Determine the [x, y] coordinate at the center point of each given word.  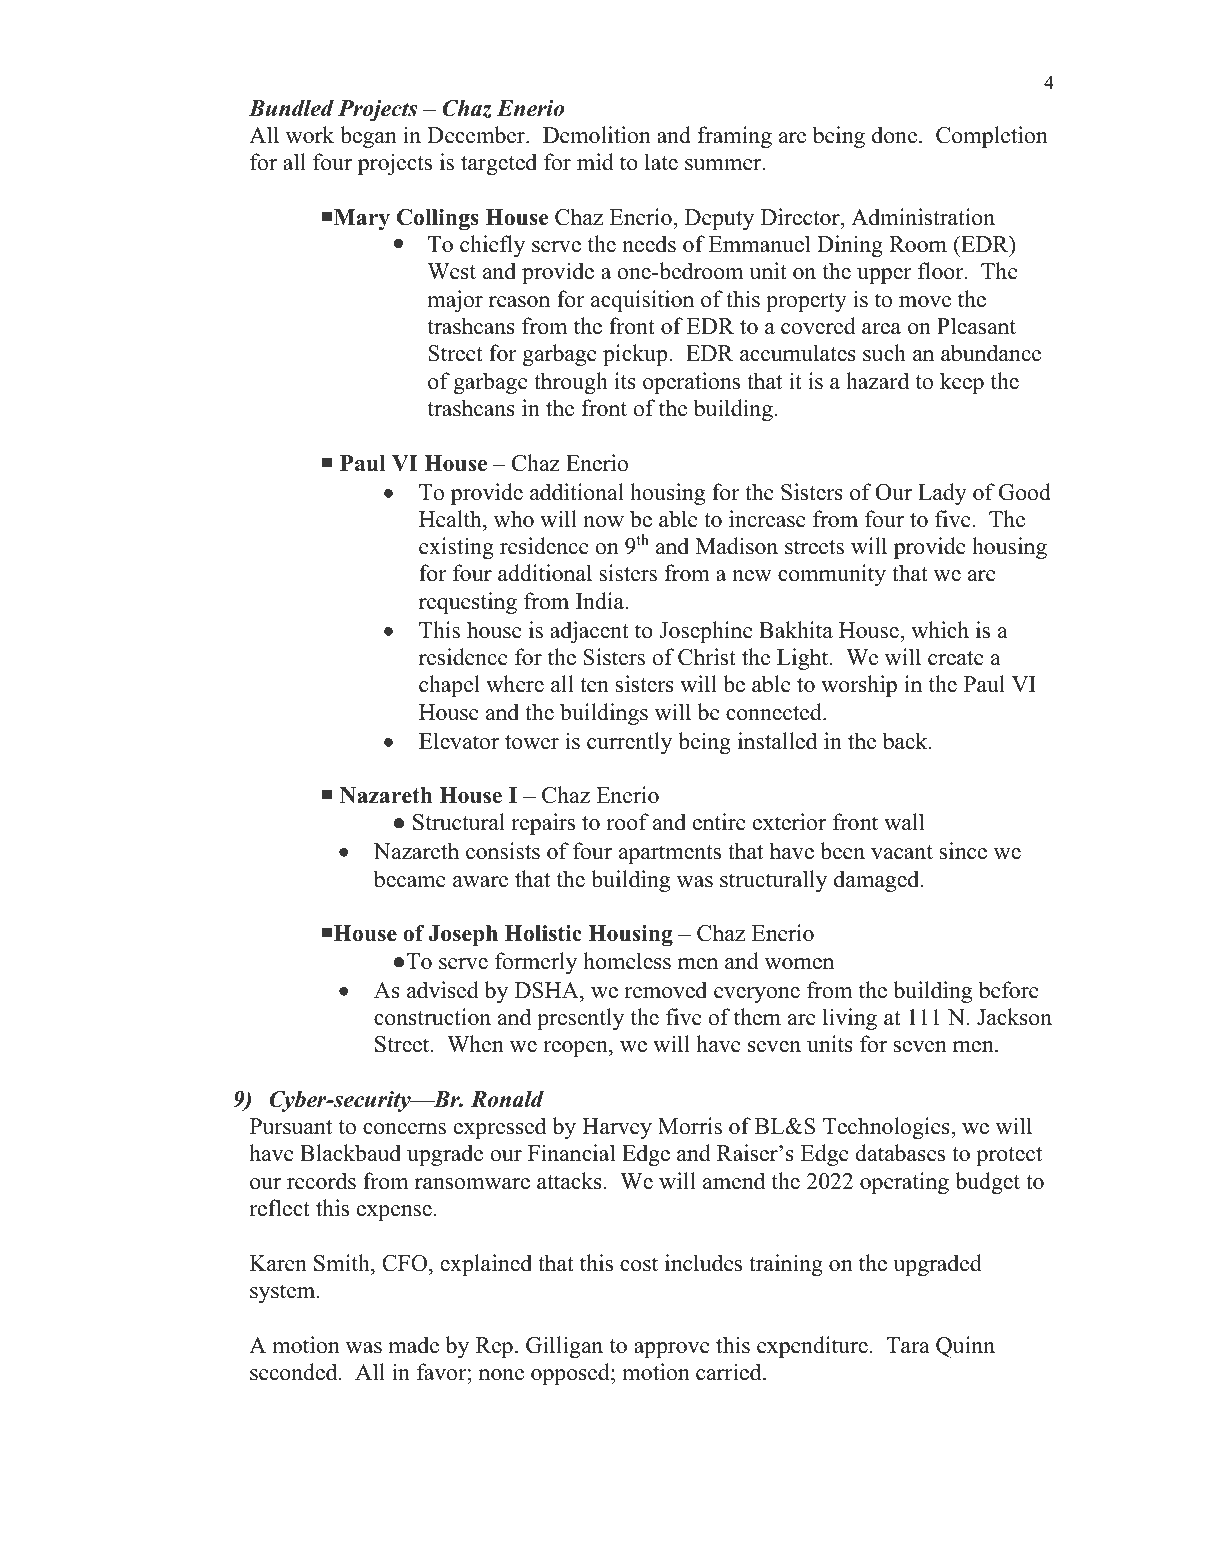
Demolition [597, 135]
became [410, 879]
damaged [878, 881]
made [413, 1345]
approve [672, 1350]
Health [451, 519]
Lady [942, 494]
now [603, 522]
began [368, 137]
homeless [627, 961]
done [896, 135]
